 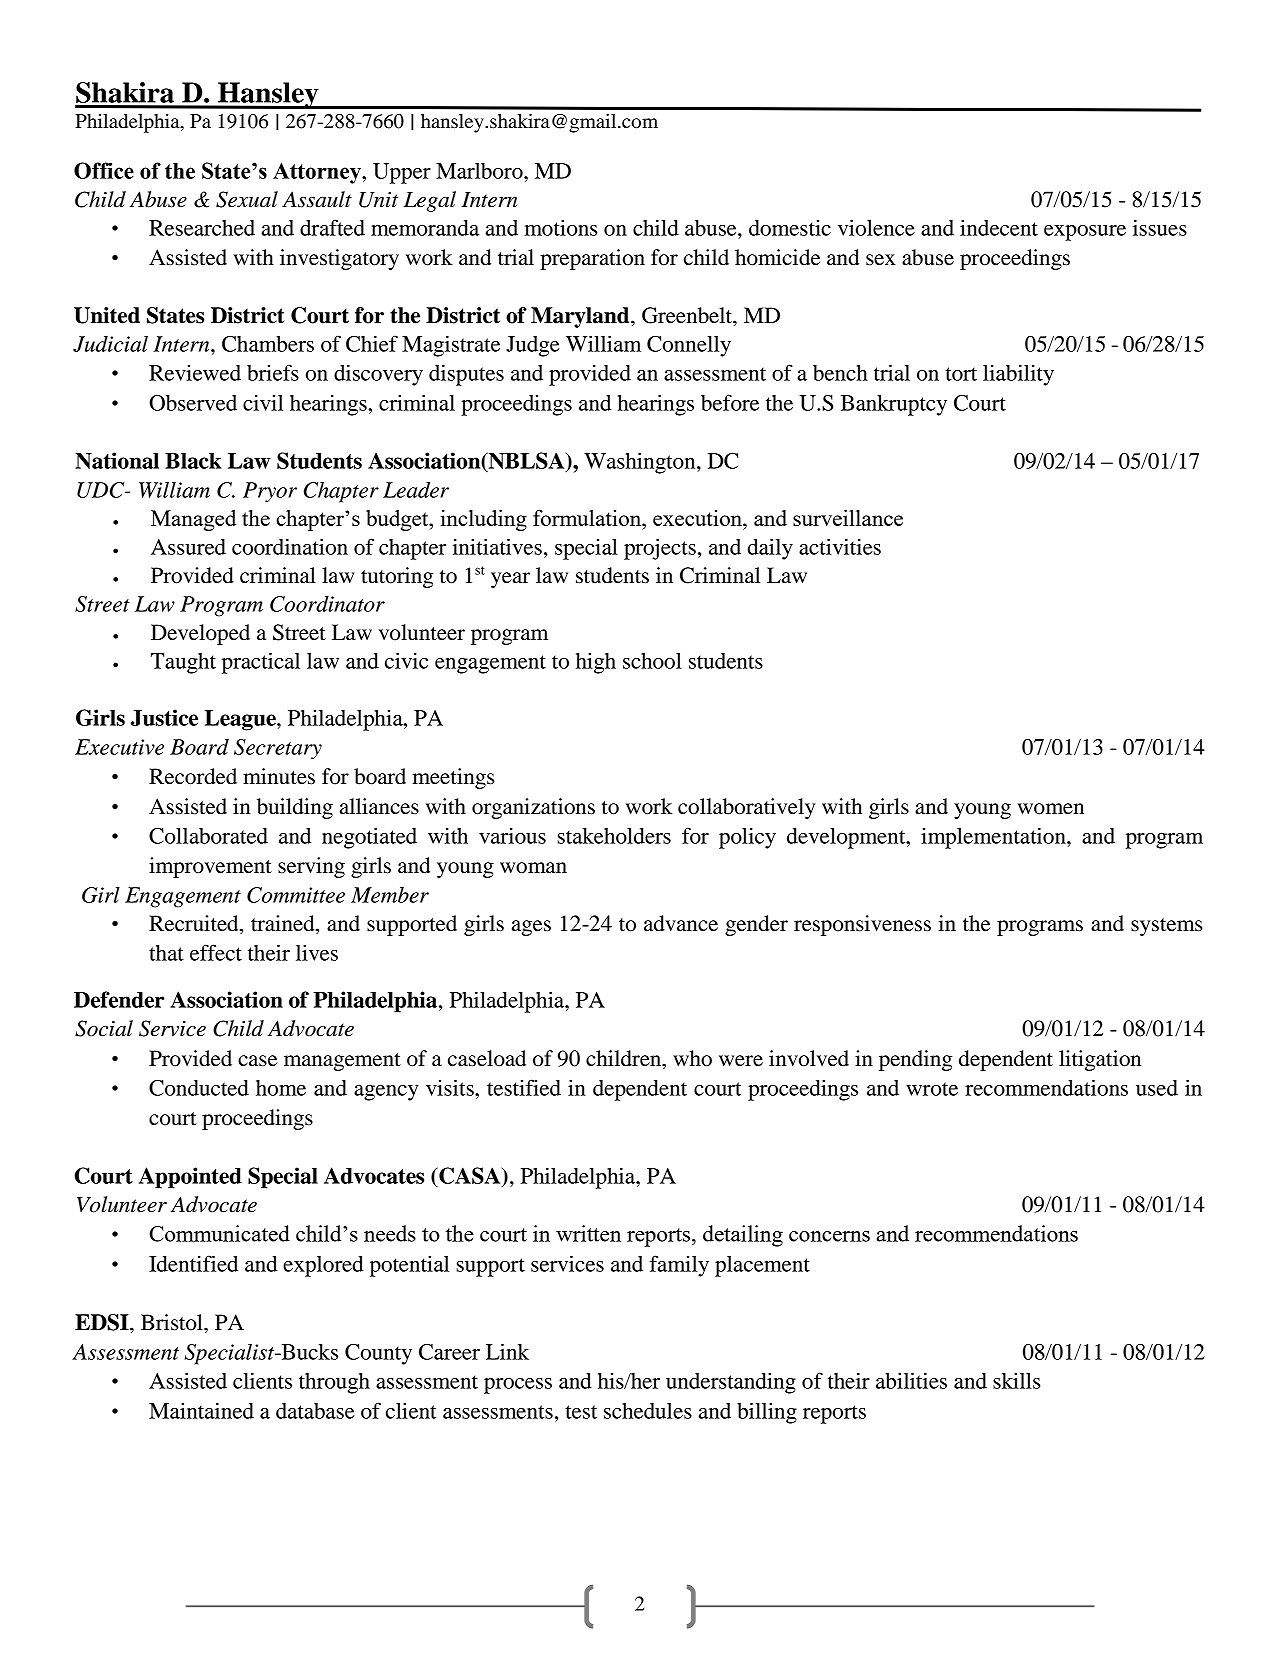 I want to click on Conducted, so click(x=199, y=1088).
